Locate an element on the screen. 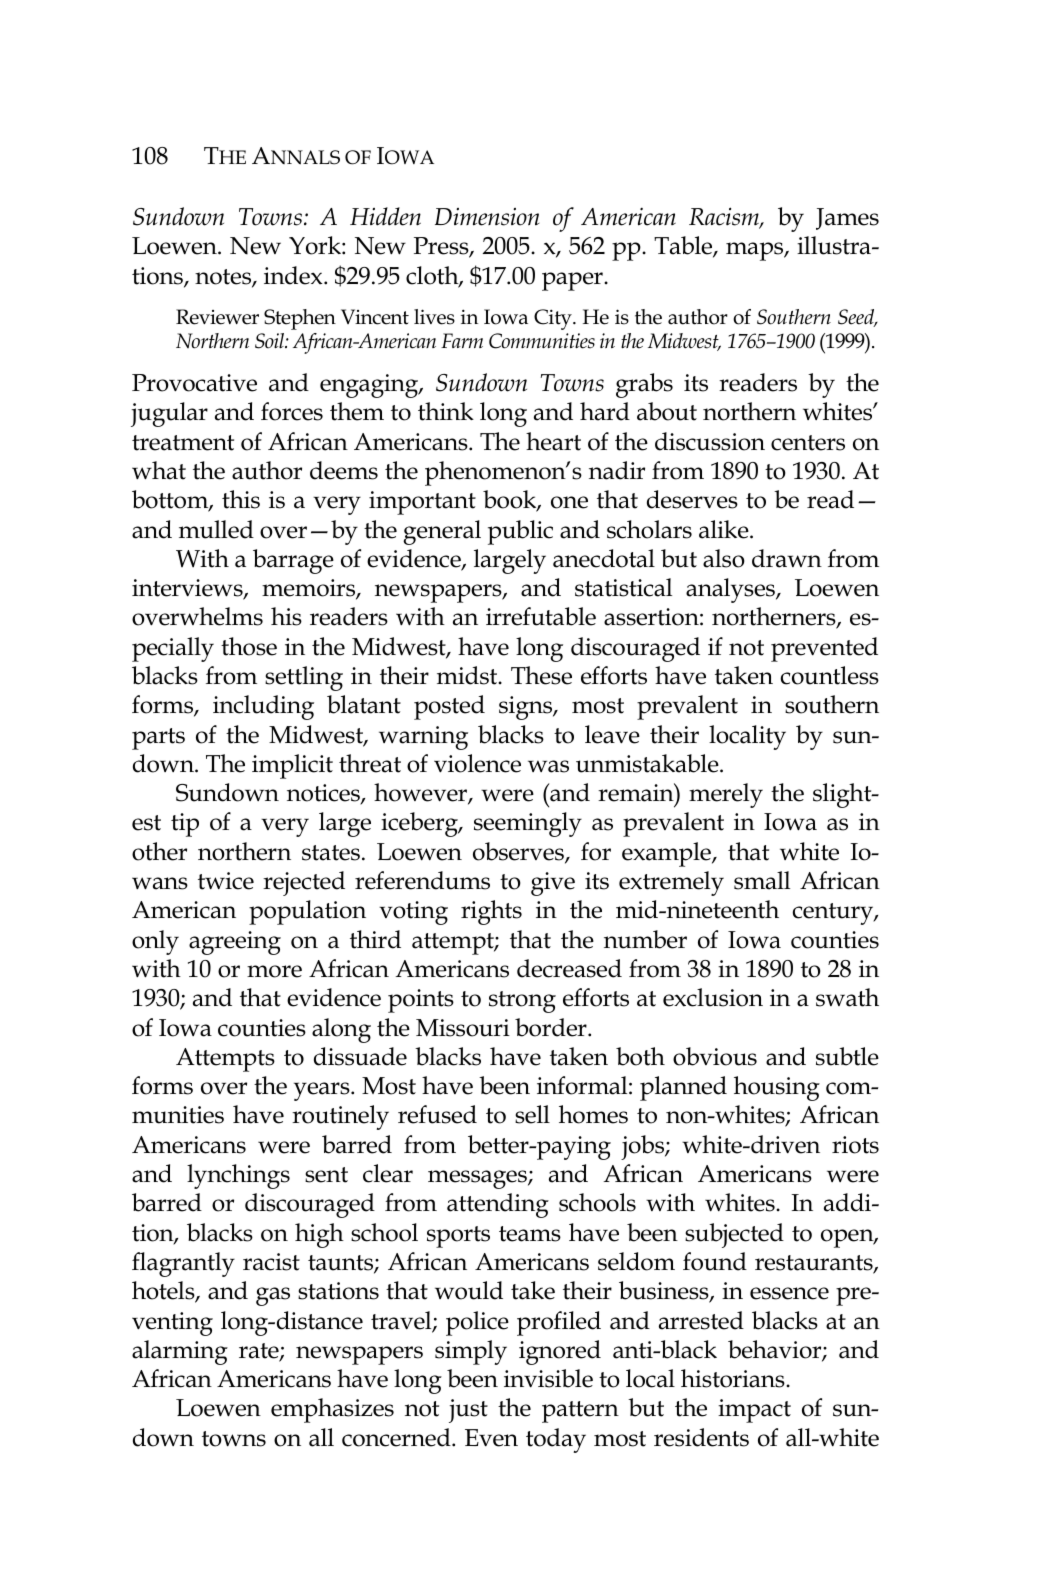 This screenshot has width=1055, height=1582. years is located at coordinates (323, 1091).
